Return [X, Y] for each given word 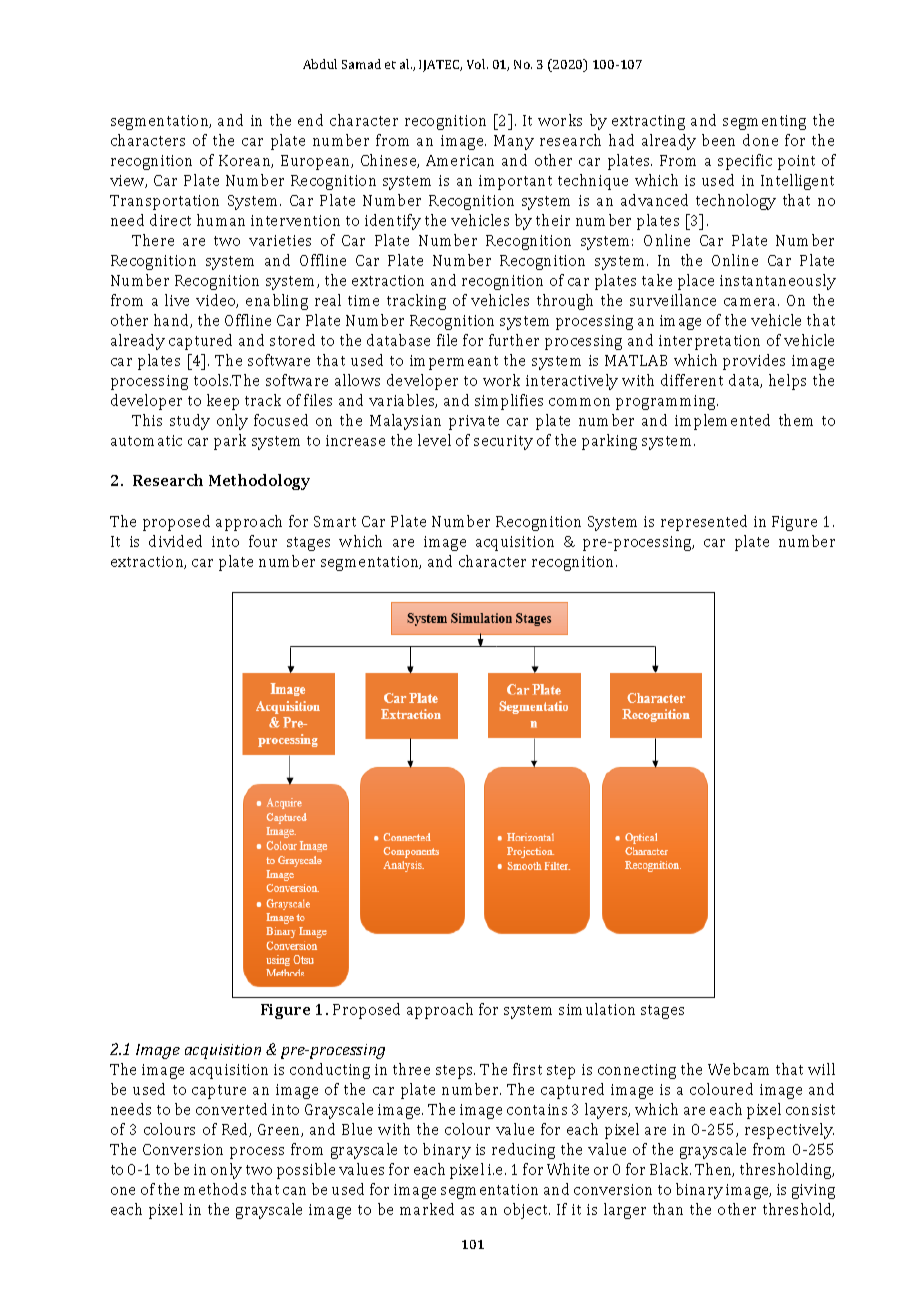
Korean [246, 161]
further [514, 340]
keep [223, 402]
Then [714, 1170]
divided [175, 541]
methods [215, 1189]
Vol [477, 64]
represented [704, 523]
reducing [523, 1151]
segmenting [764, 122]
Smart [335, 521]
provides [754, 362]
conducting [330, 1071]
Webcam [738, 1069]
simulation [597, 1009]
